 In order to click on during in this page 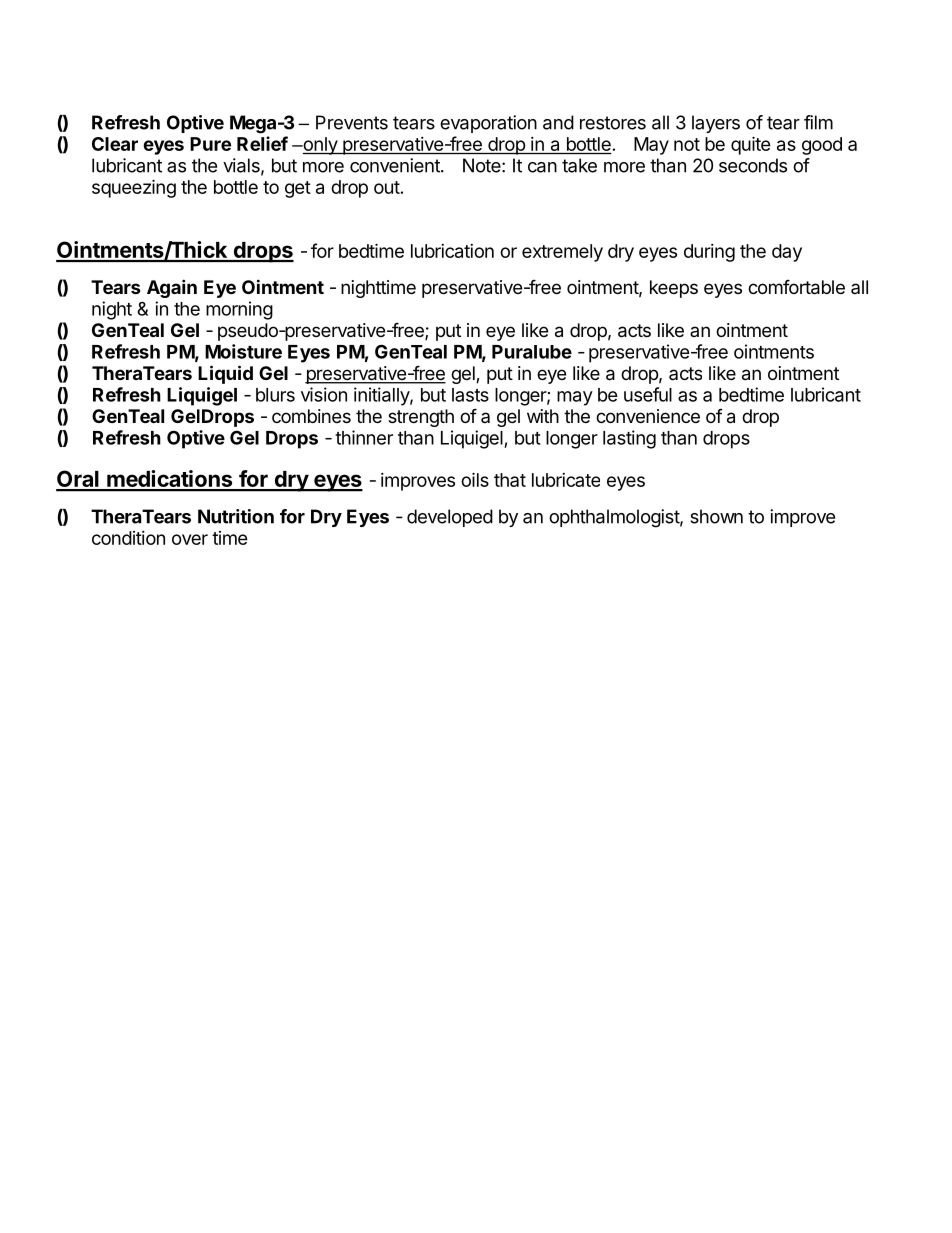, I will do `click(709, 253)`.
